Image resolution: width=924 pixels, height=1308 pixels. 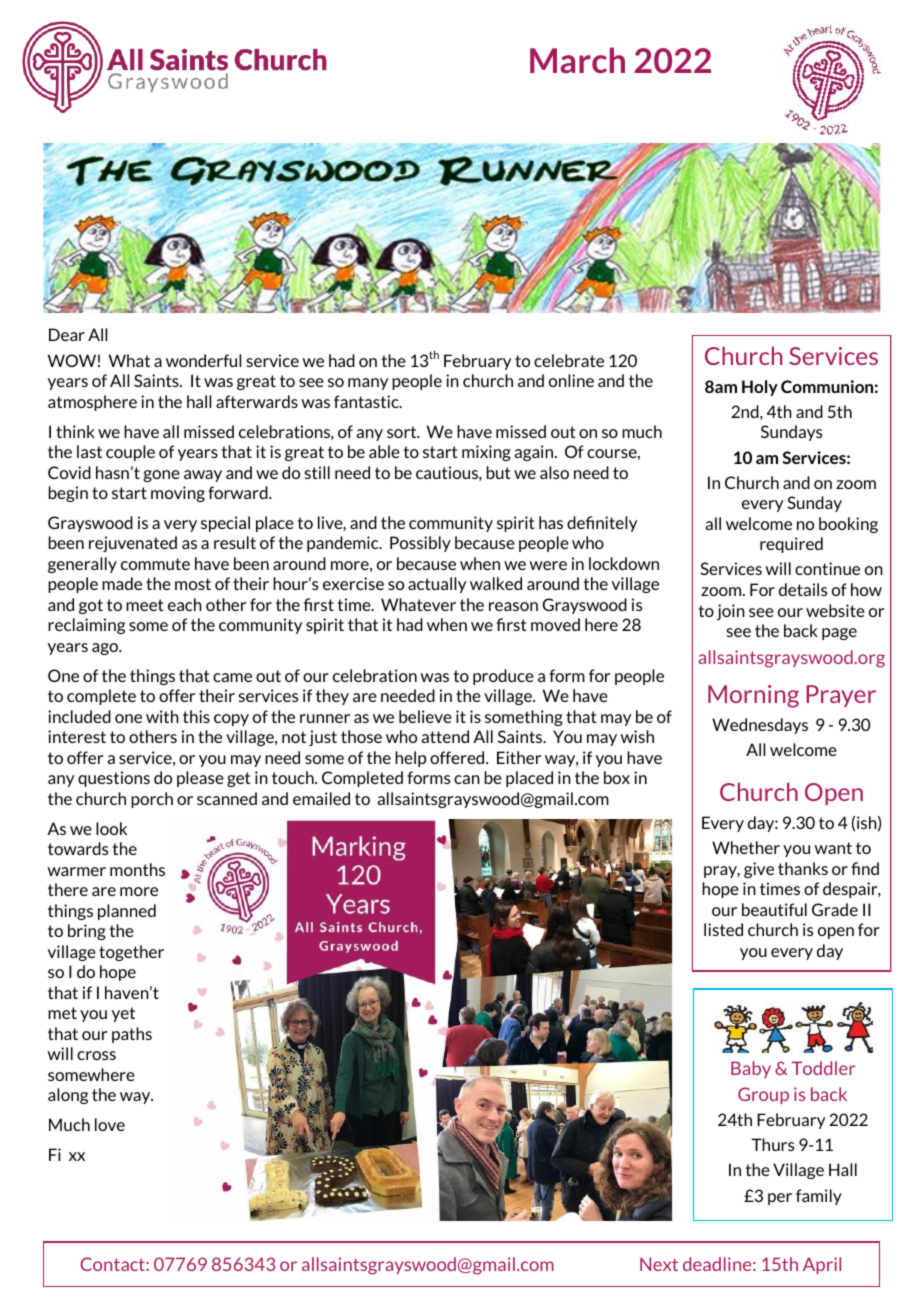 I want to click on gone, so click(x=161, y=476).
